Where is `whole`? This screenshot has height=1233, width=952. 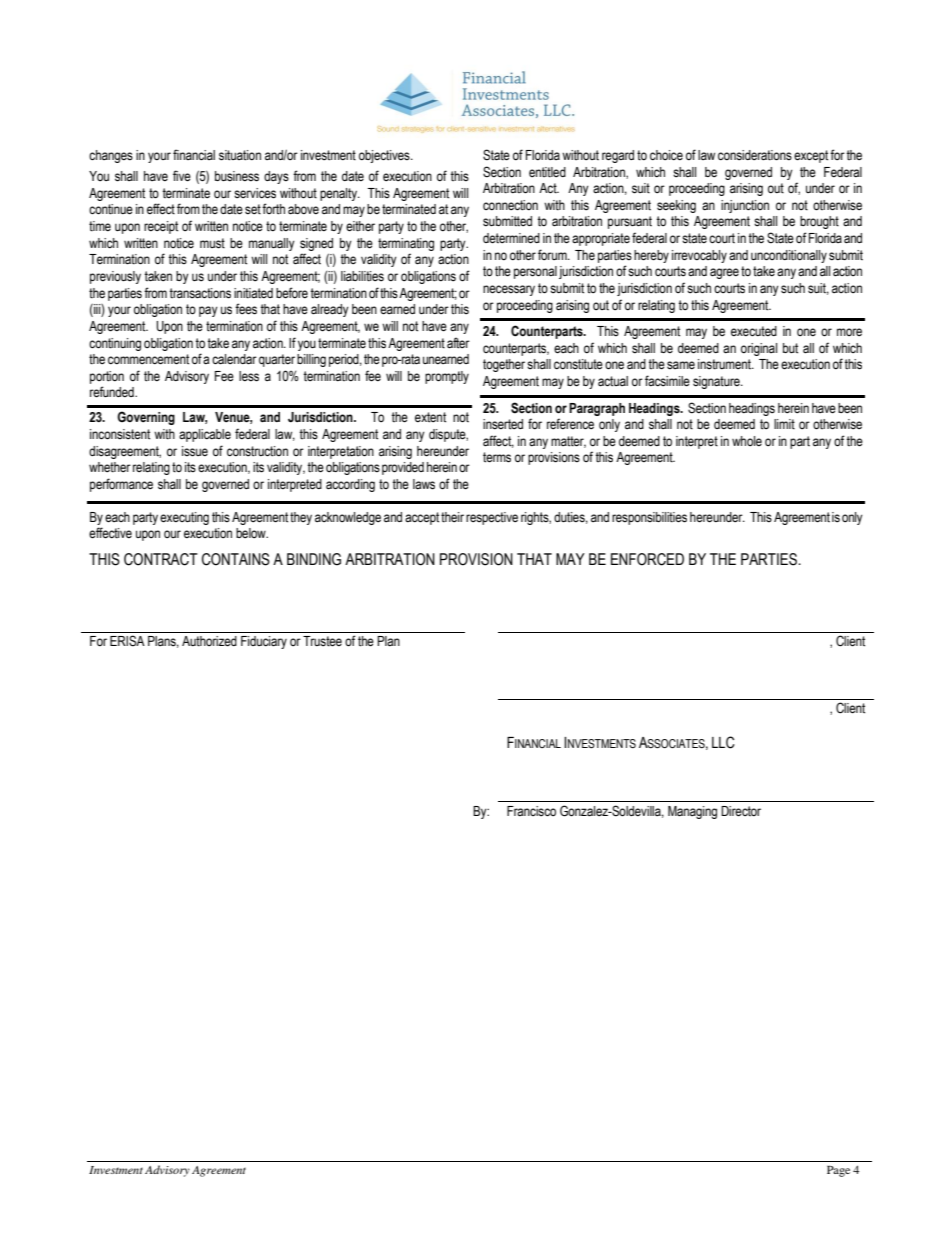 whole is located at coordinates (747, 441).
